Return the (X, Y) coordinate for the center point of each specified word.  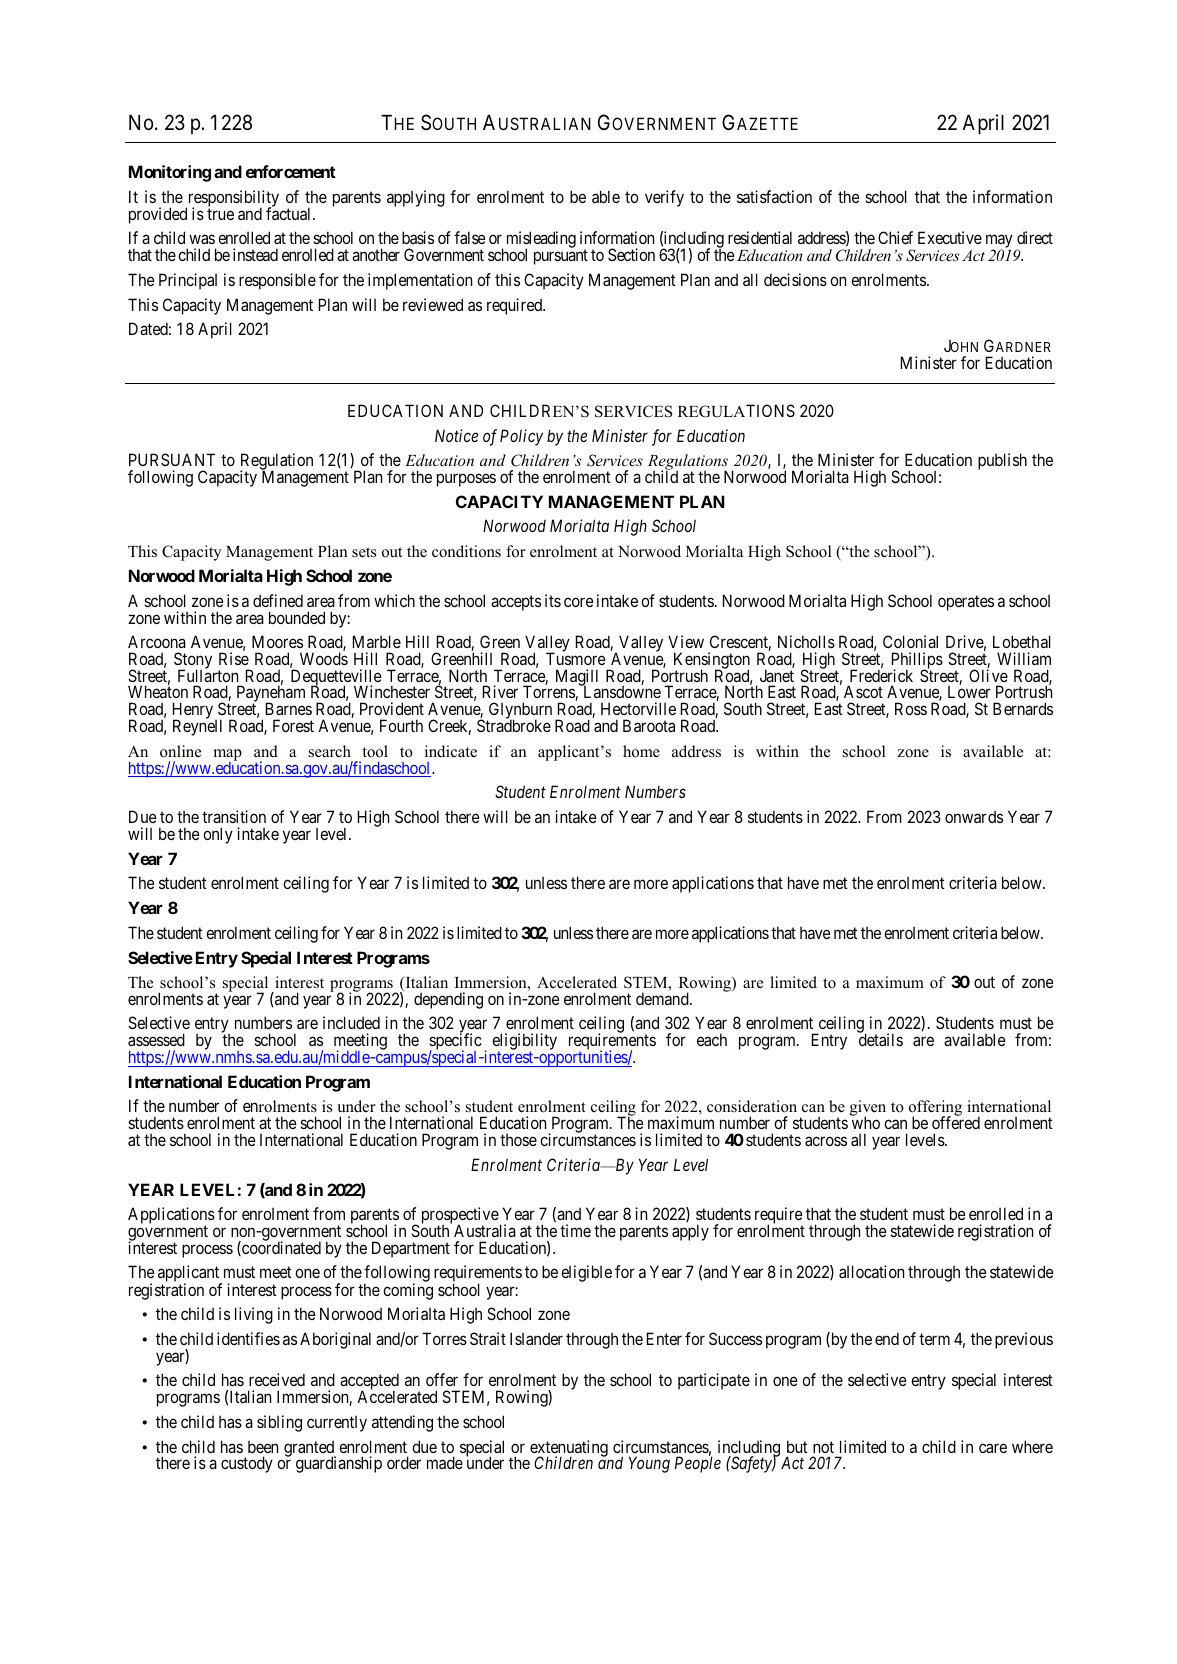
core (579, 602)
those (518, 1140)
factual (290, 213)
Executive (950, 237)
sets (364, 552)
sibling (279, 1423)
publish (1002, 461)
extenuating (569, 1449)
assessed (156, 1039)
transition (234, 816)
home (641, 751)
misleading (541, 241)
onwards (974, 816)
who (866, 1122)
